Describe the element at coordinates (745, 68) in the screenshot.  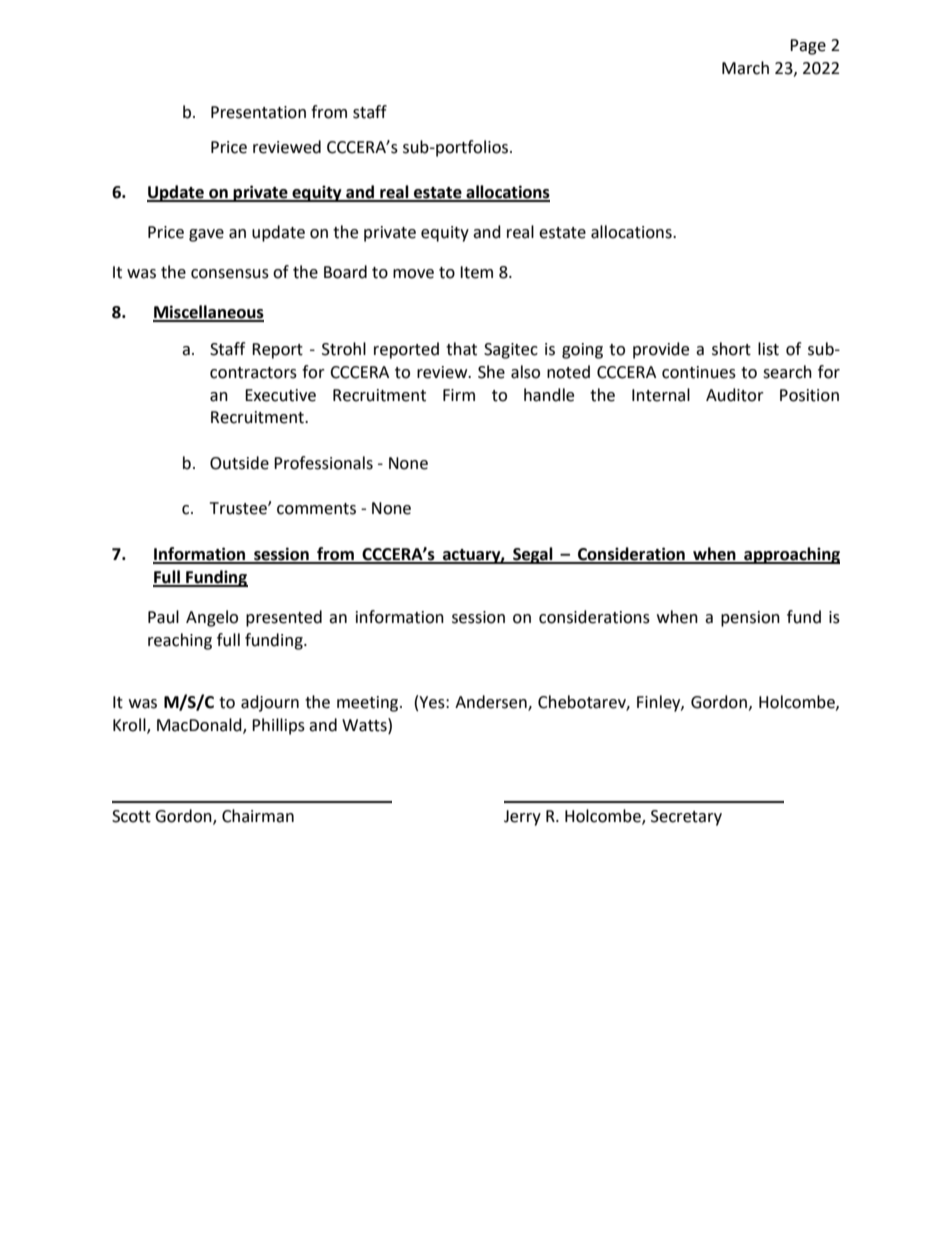
I see `March` at that location.
